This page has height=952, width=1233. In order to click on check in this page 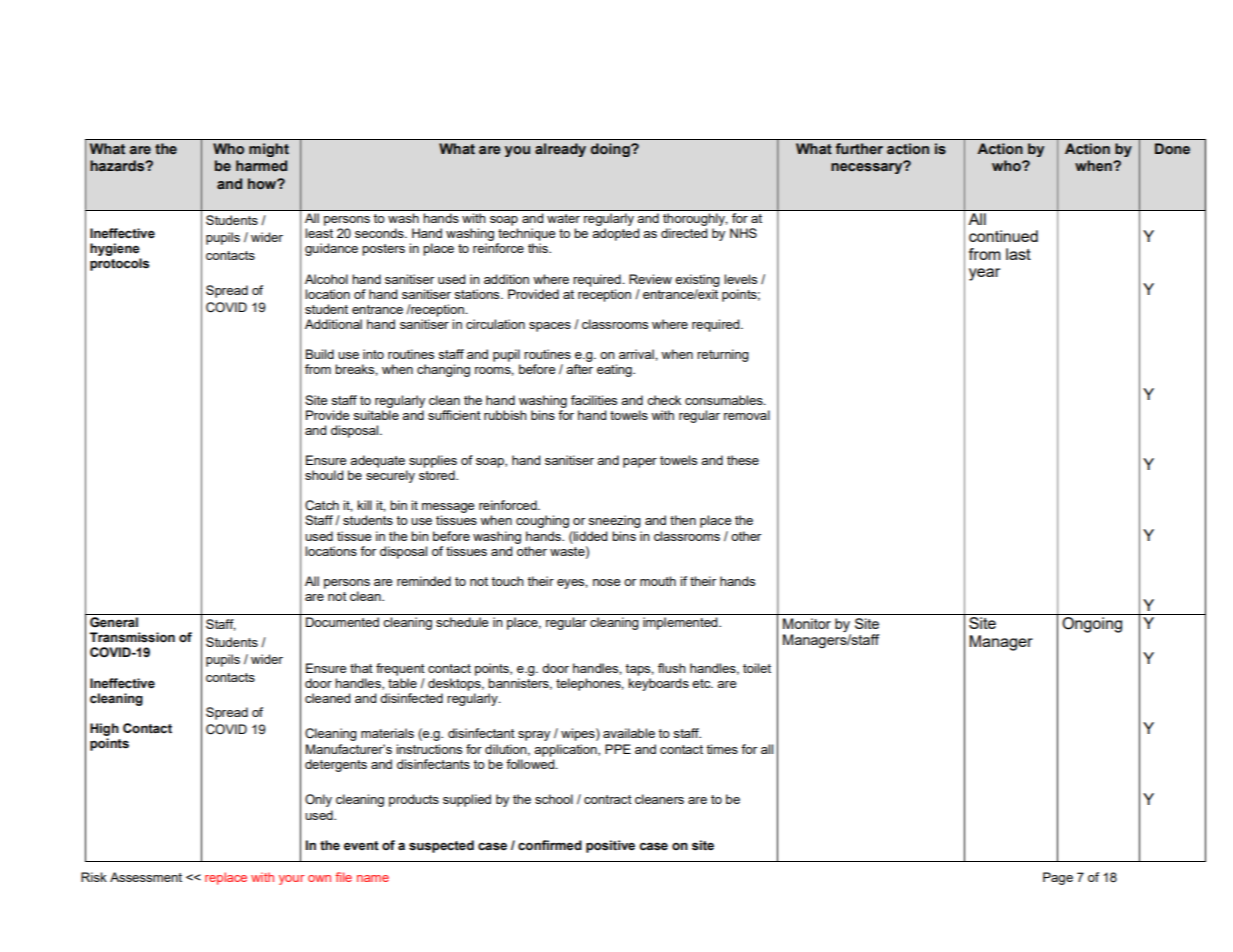, I will do `click(664, 400)`.
